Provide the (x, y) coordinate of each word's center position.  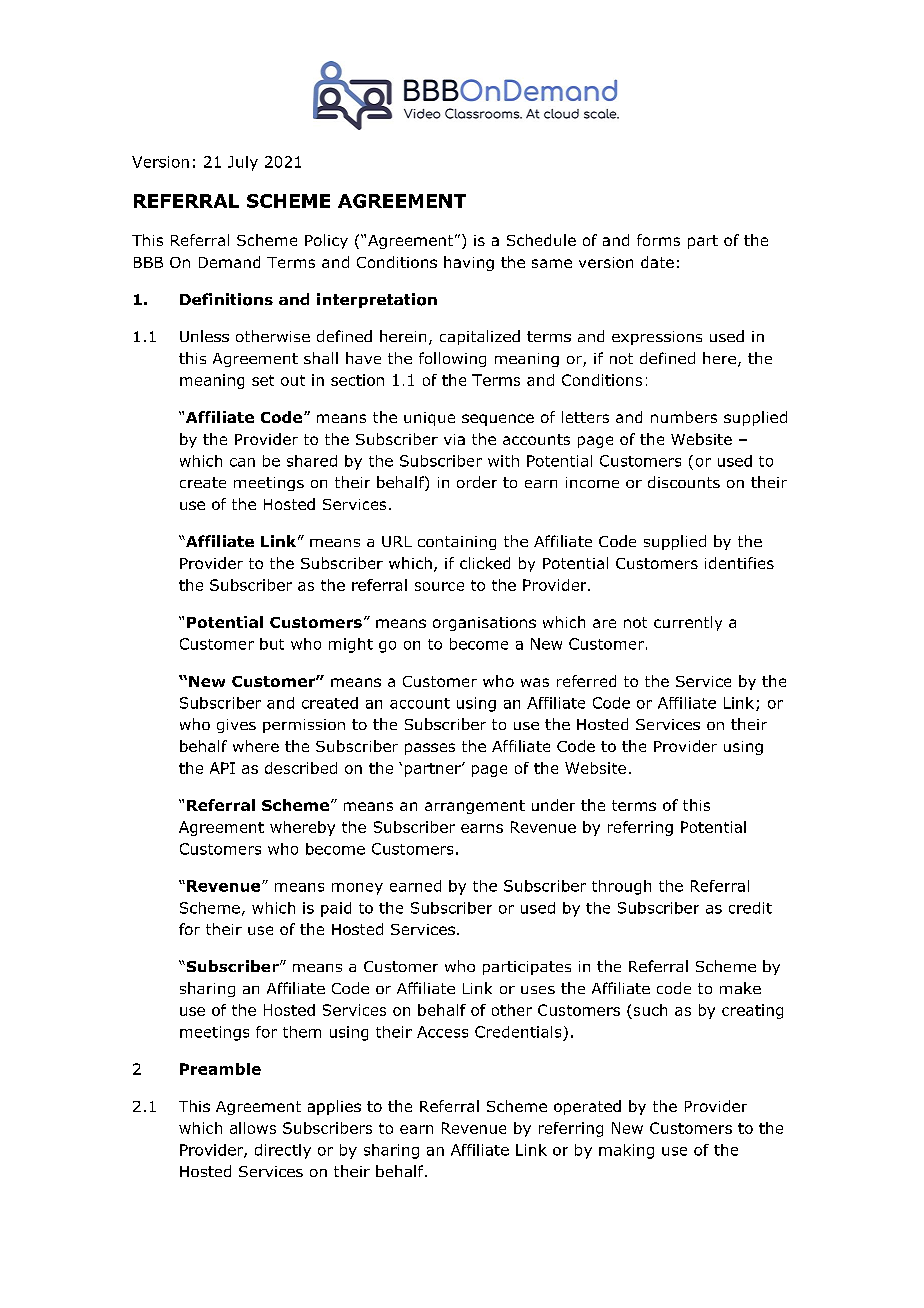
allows (253, 1128)
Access (442, 1032)
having (469, 263)
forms (658, 240)
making (626, 1151)
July (243, 163)
